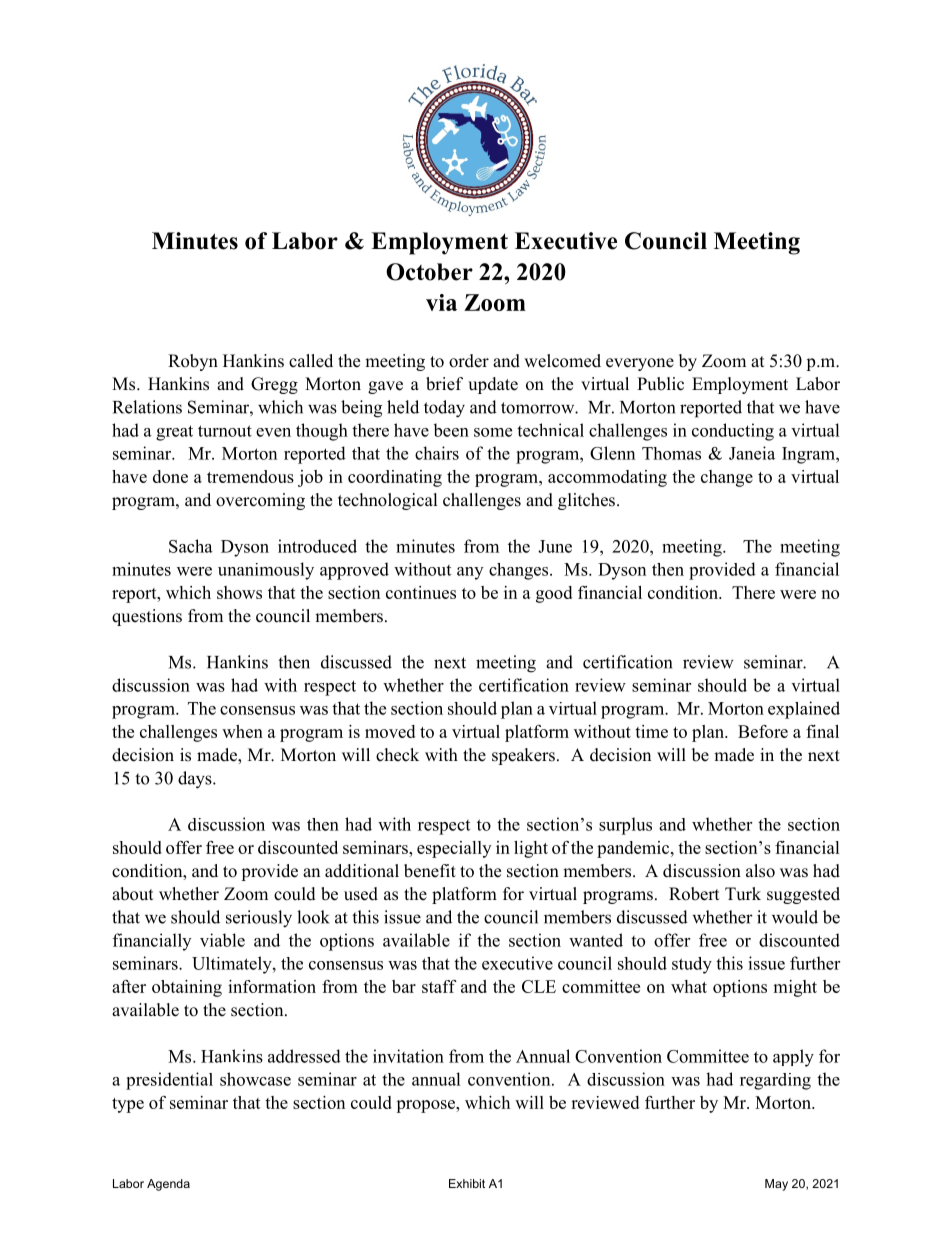  What do you see at coordinates (467, 1183) in the screenshot?
I see `Exhibit` at bounding box center [467, 1183].
